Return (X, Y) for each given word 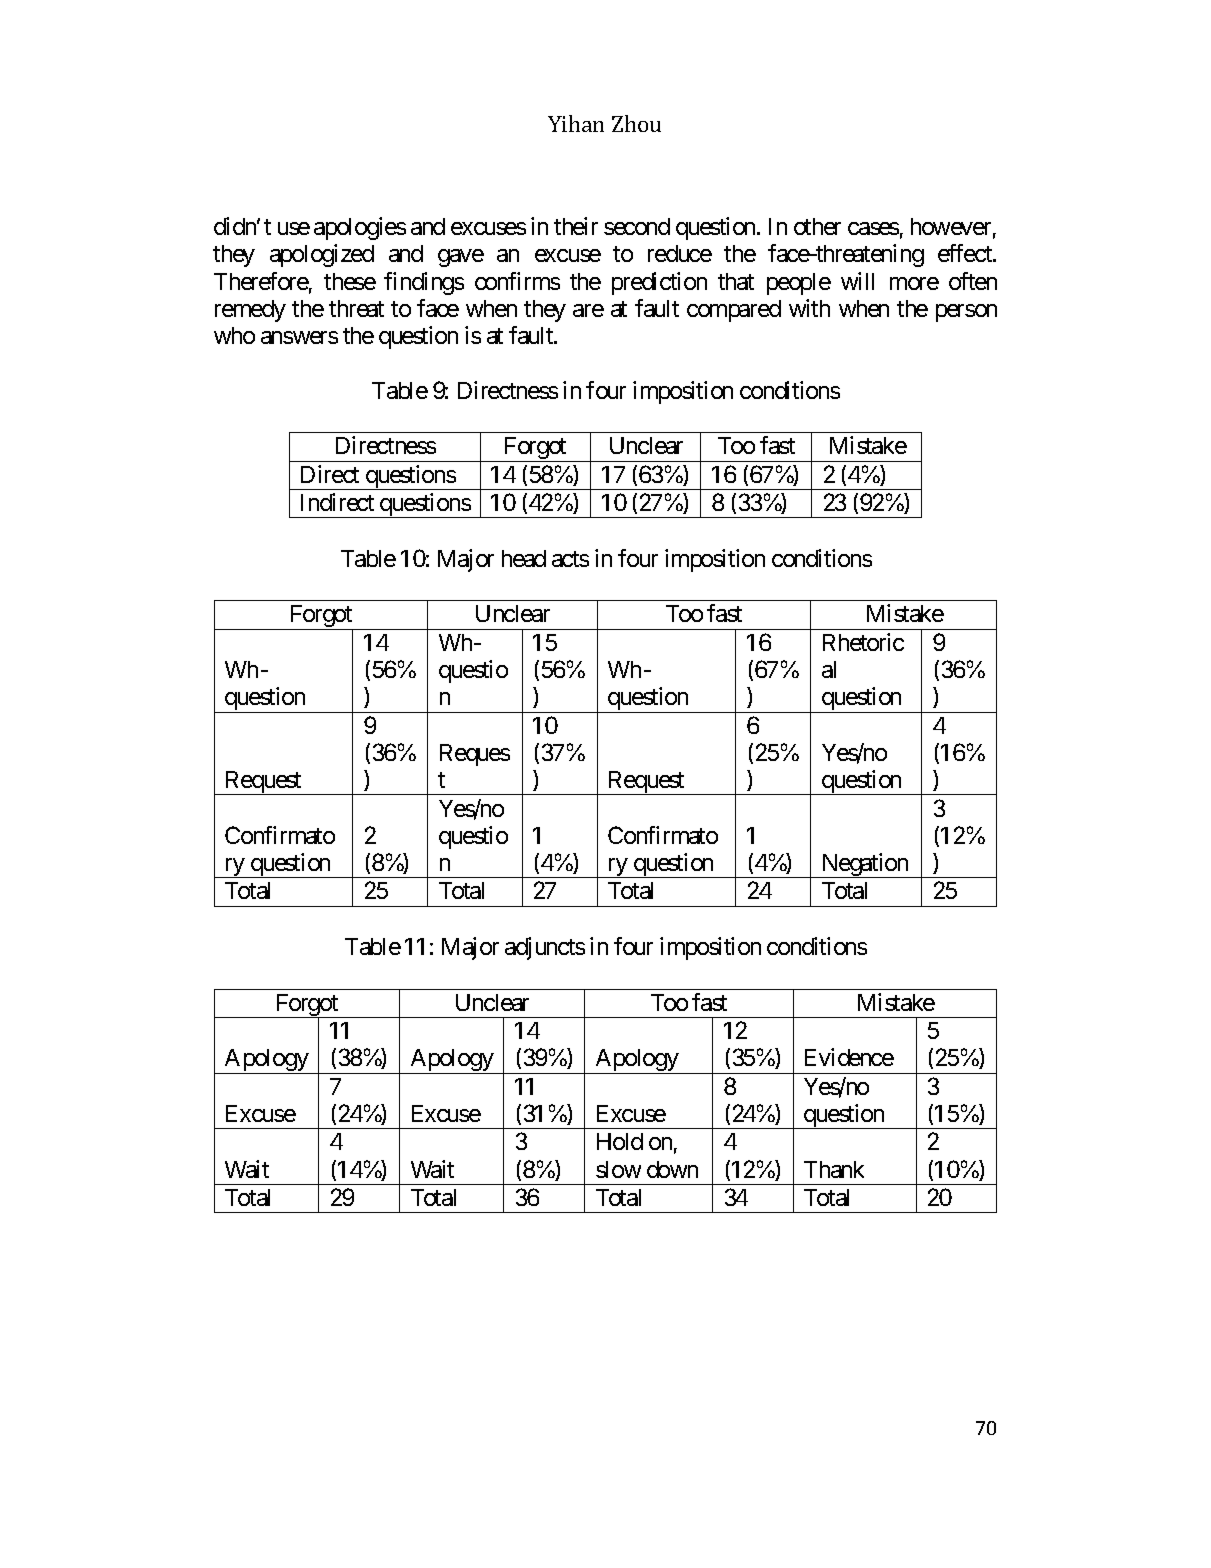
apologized (322, 255)
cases (873, 228)
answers (299, 337)
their (576, 226)
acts (570, 559)
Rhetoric (863, 642)
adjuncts (545, 948)
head (524, 558)
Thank (834, 1169)
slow (618, 1169)
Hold (620, 1141)
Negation (865, 865)
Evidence (849, 1057)
